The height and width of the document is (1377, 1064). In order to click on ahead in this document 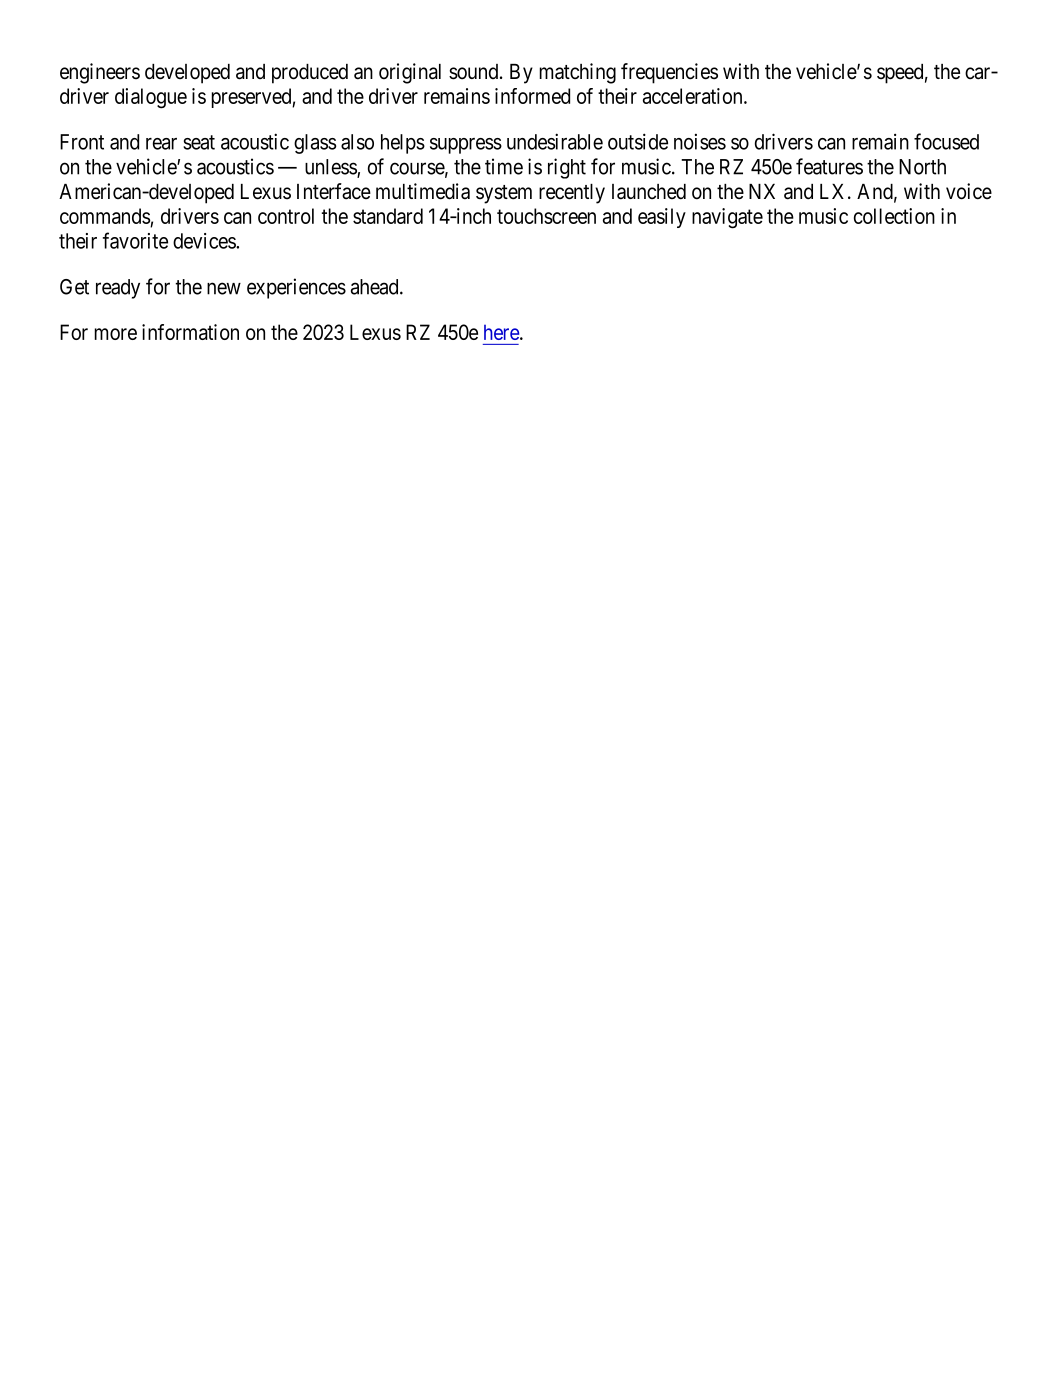, I will do `click(376, 287)`.
